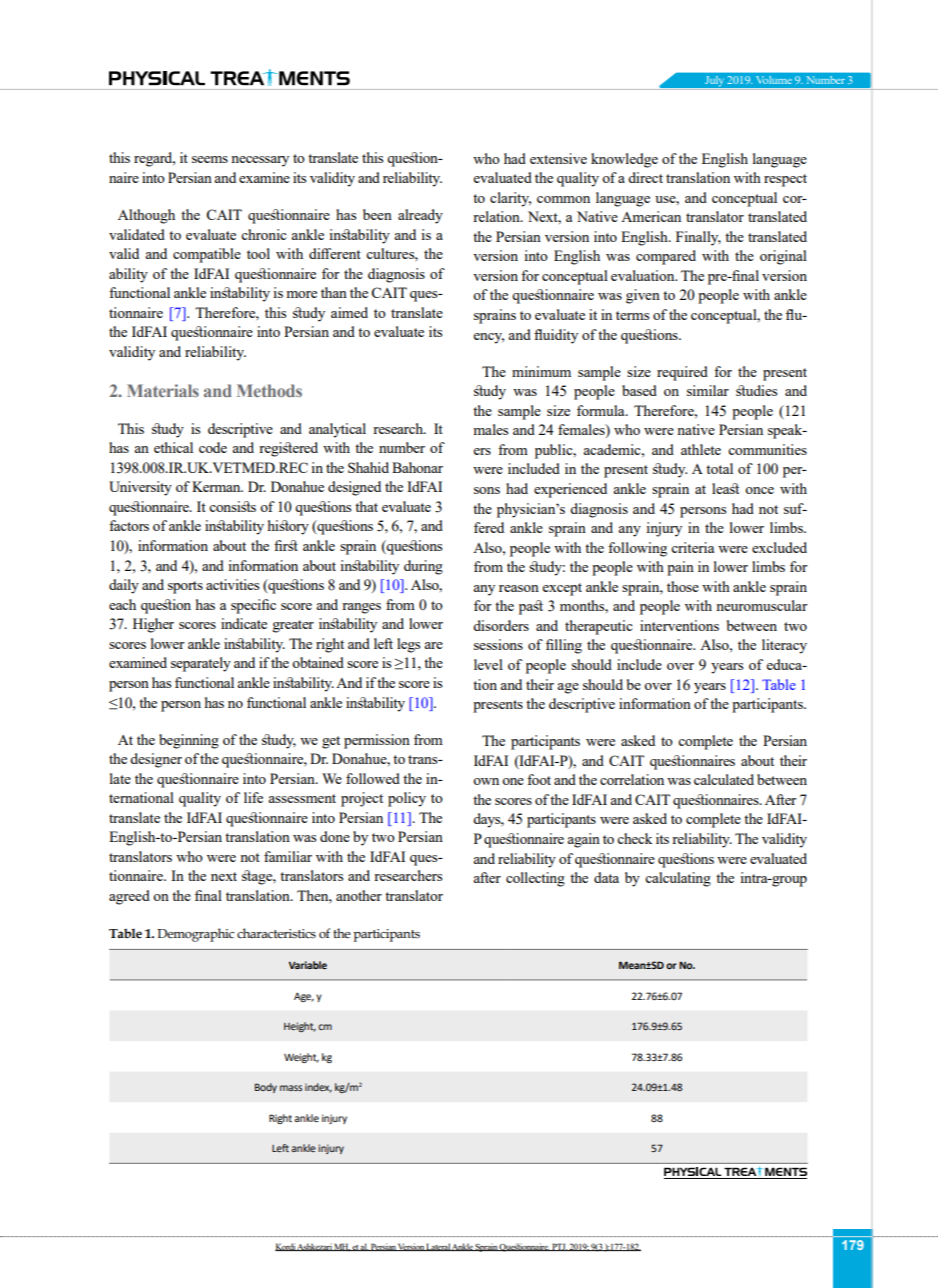 Image resolution: width=938 pixels, height=1288 pixels. What do you see at coordinates (201, 664) in the image?
I see `separately` at bounding box center [201, 664].
